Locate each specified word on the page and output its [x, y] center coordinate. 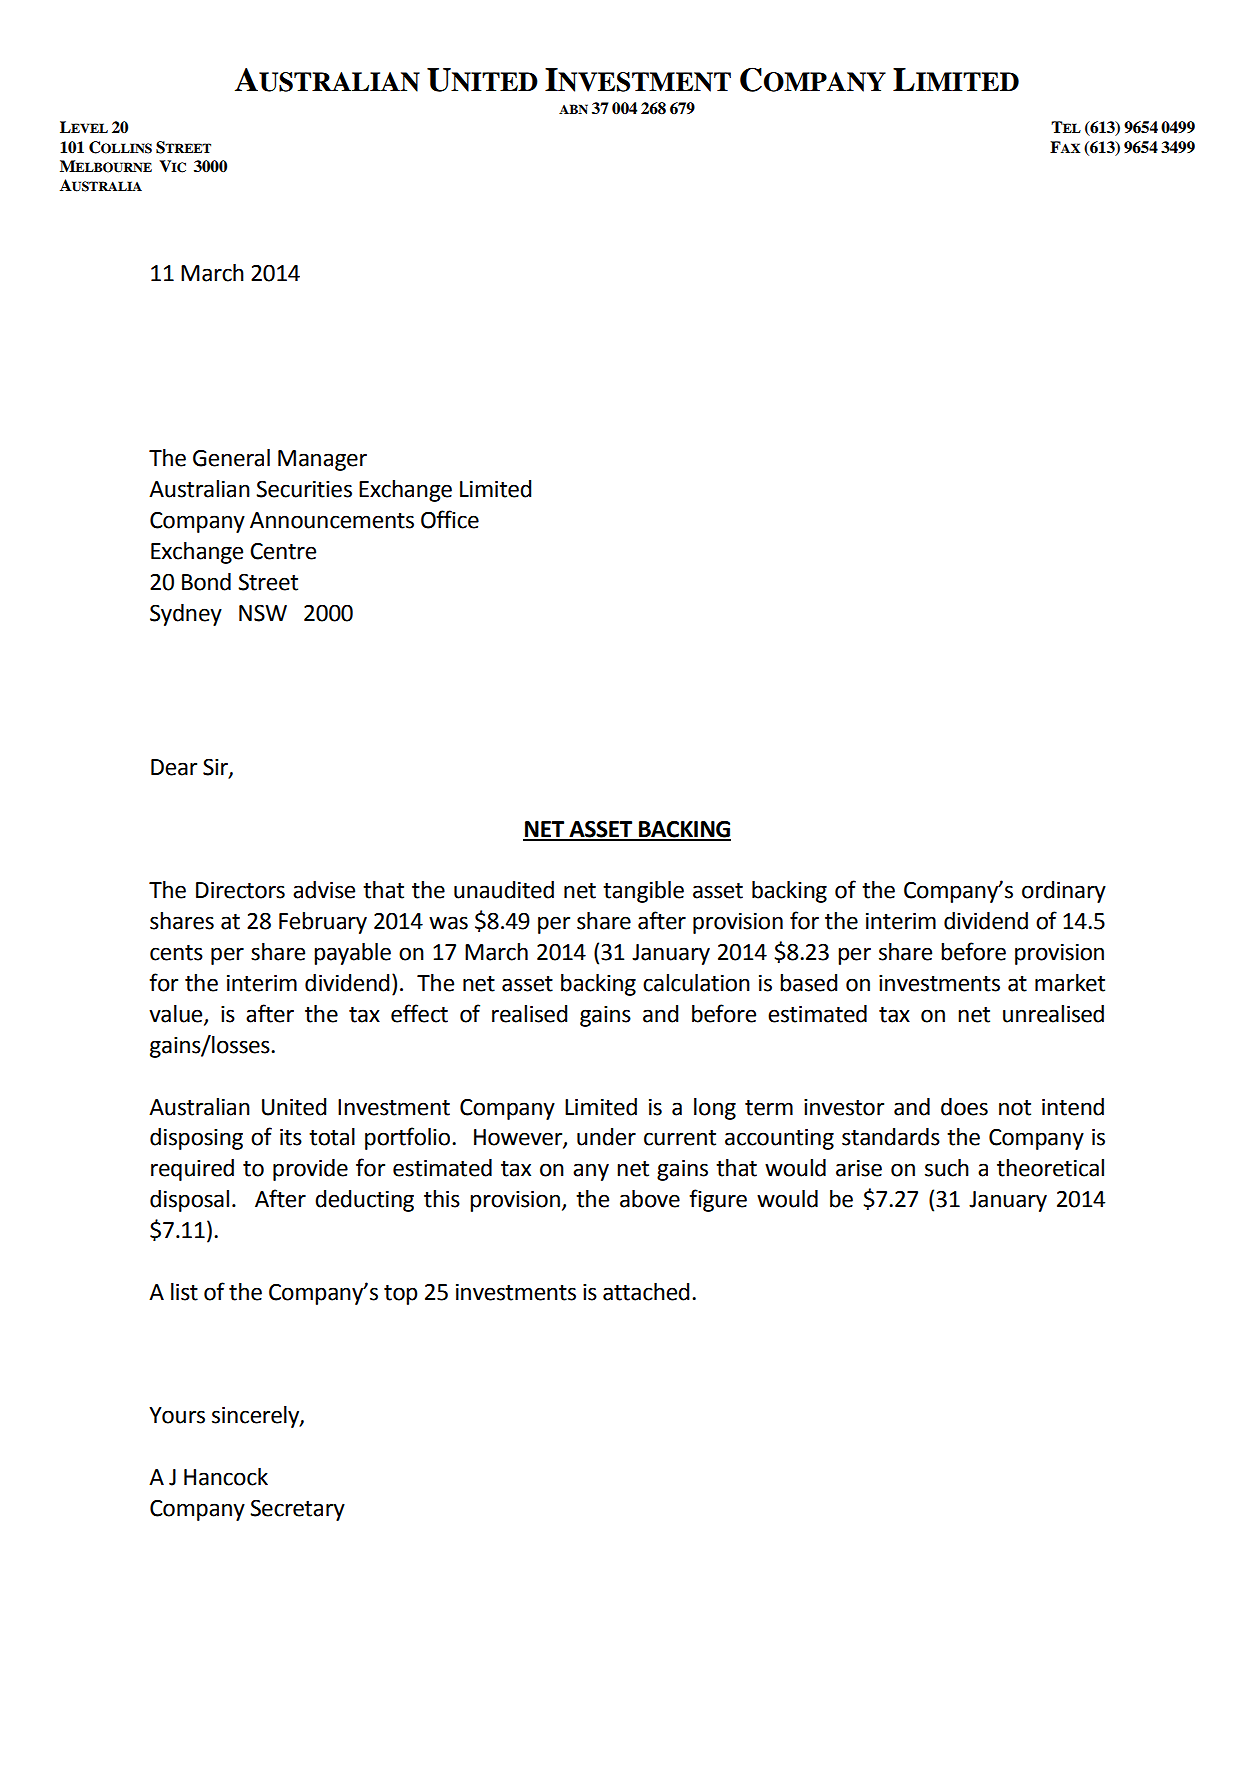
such [947, 1168]
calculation [696, 983]
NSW [263, 613]
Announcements [332, 520]
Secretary [297, 1510]
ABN [573, 109]
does [964, 1107]
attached [646, 1292]
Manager [322, 460]
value [177, 1015]
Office [450, 519]
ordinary [1064, 892]
